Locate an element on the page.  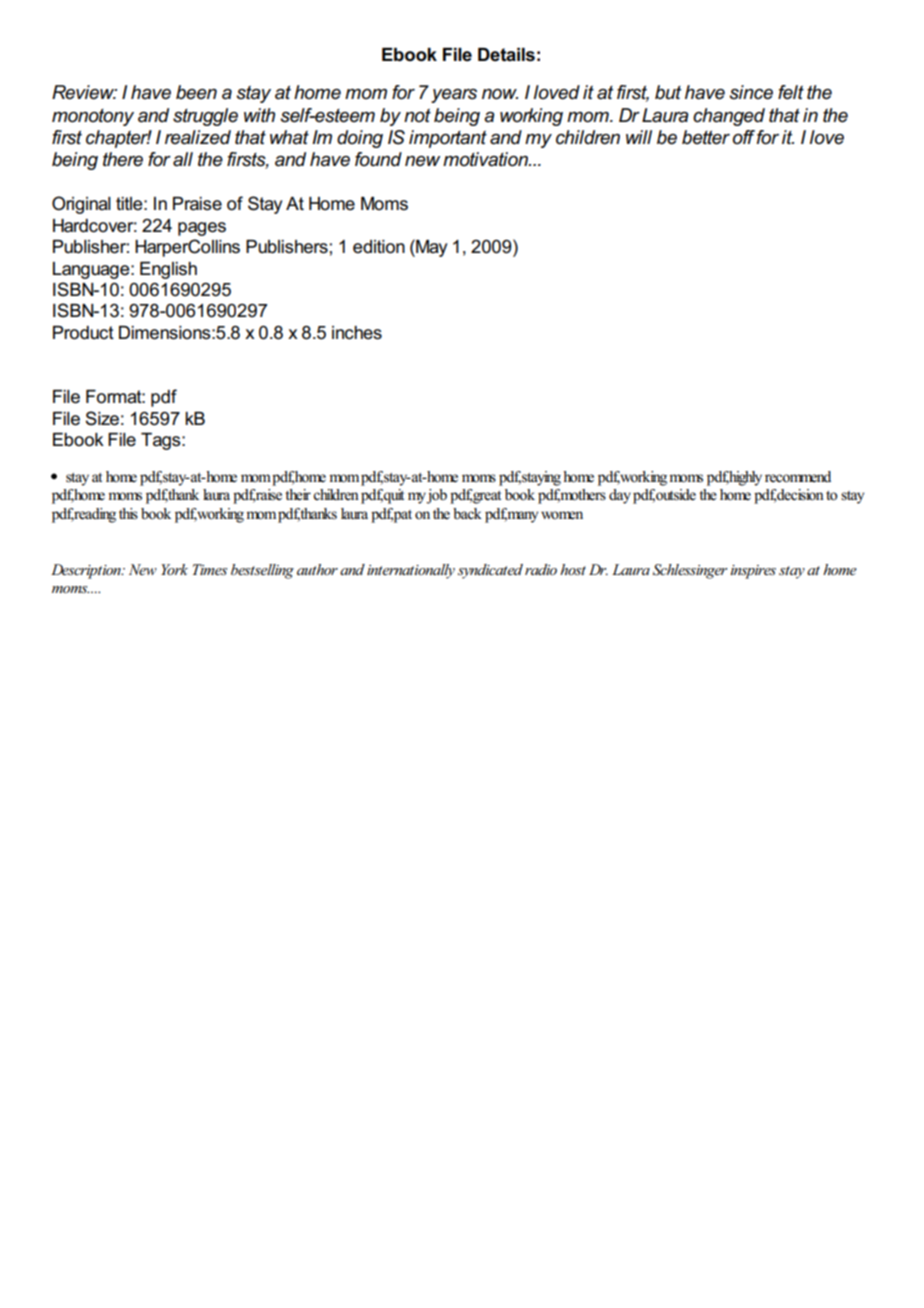
years is located at coordinates (454, 96).
